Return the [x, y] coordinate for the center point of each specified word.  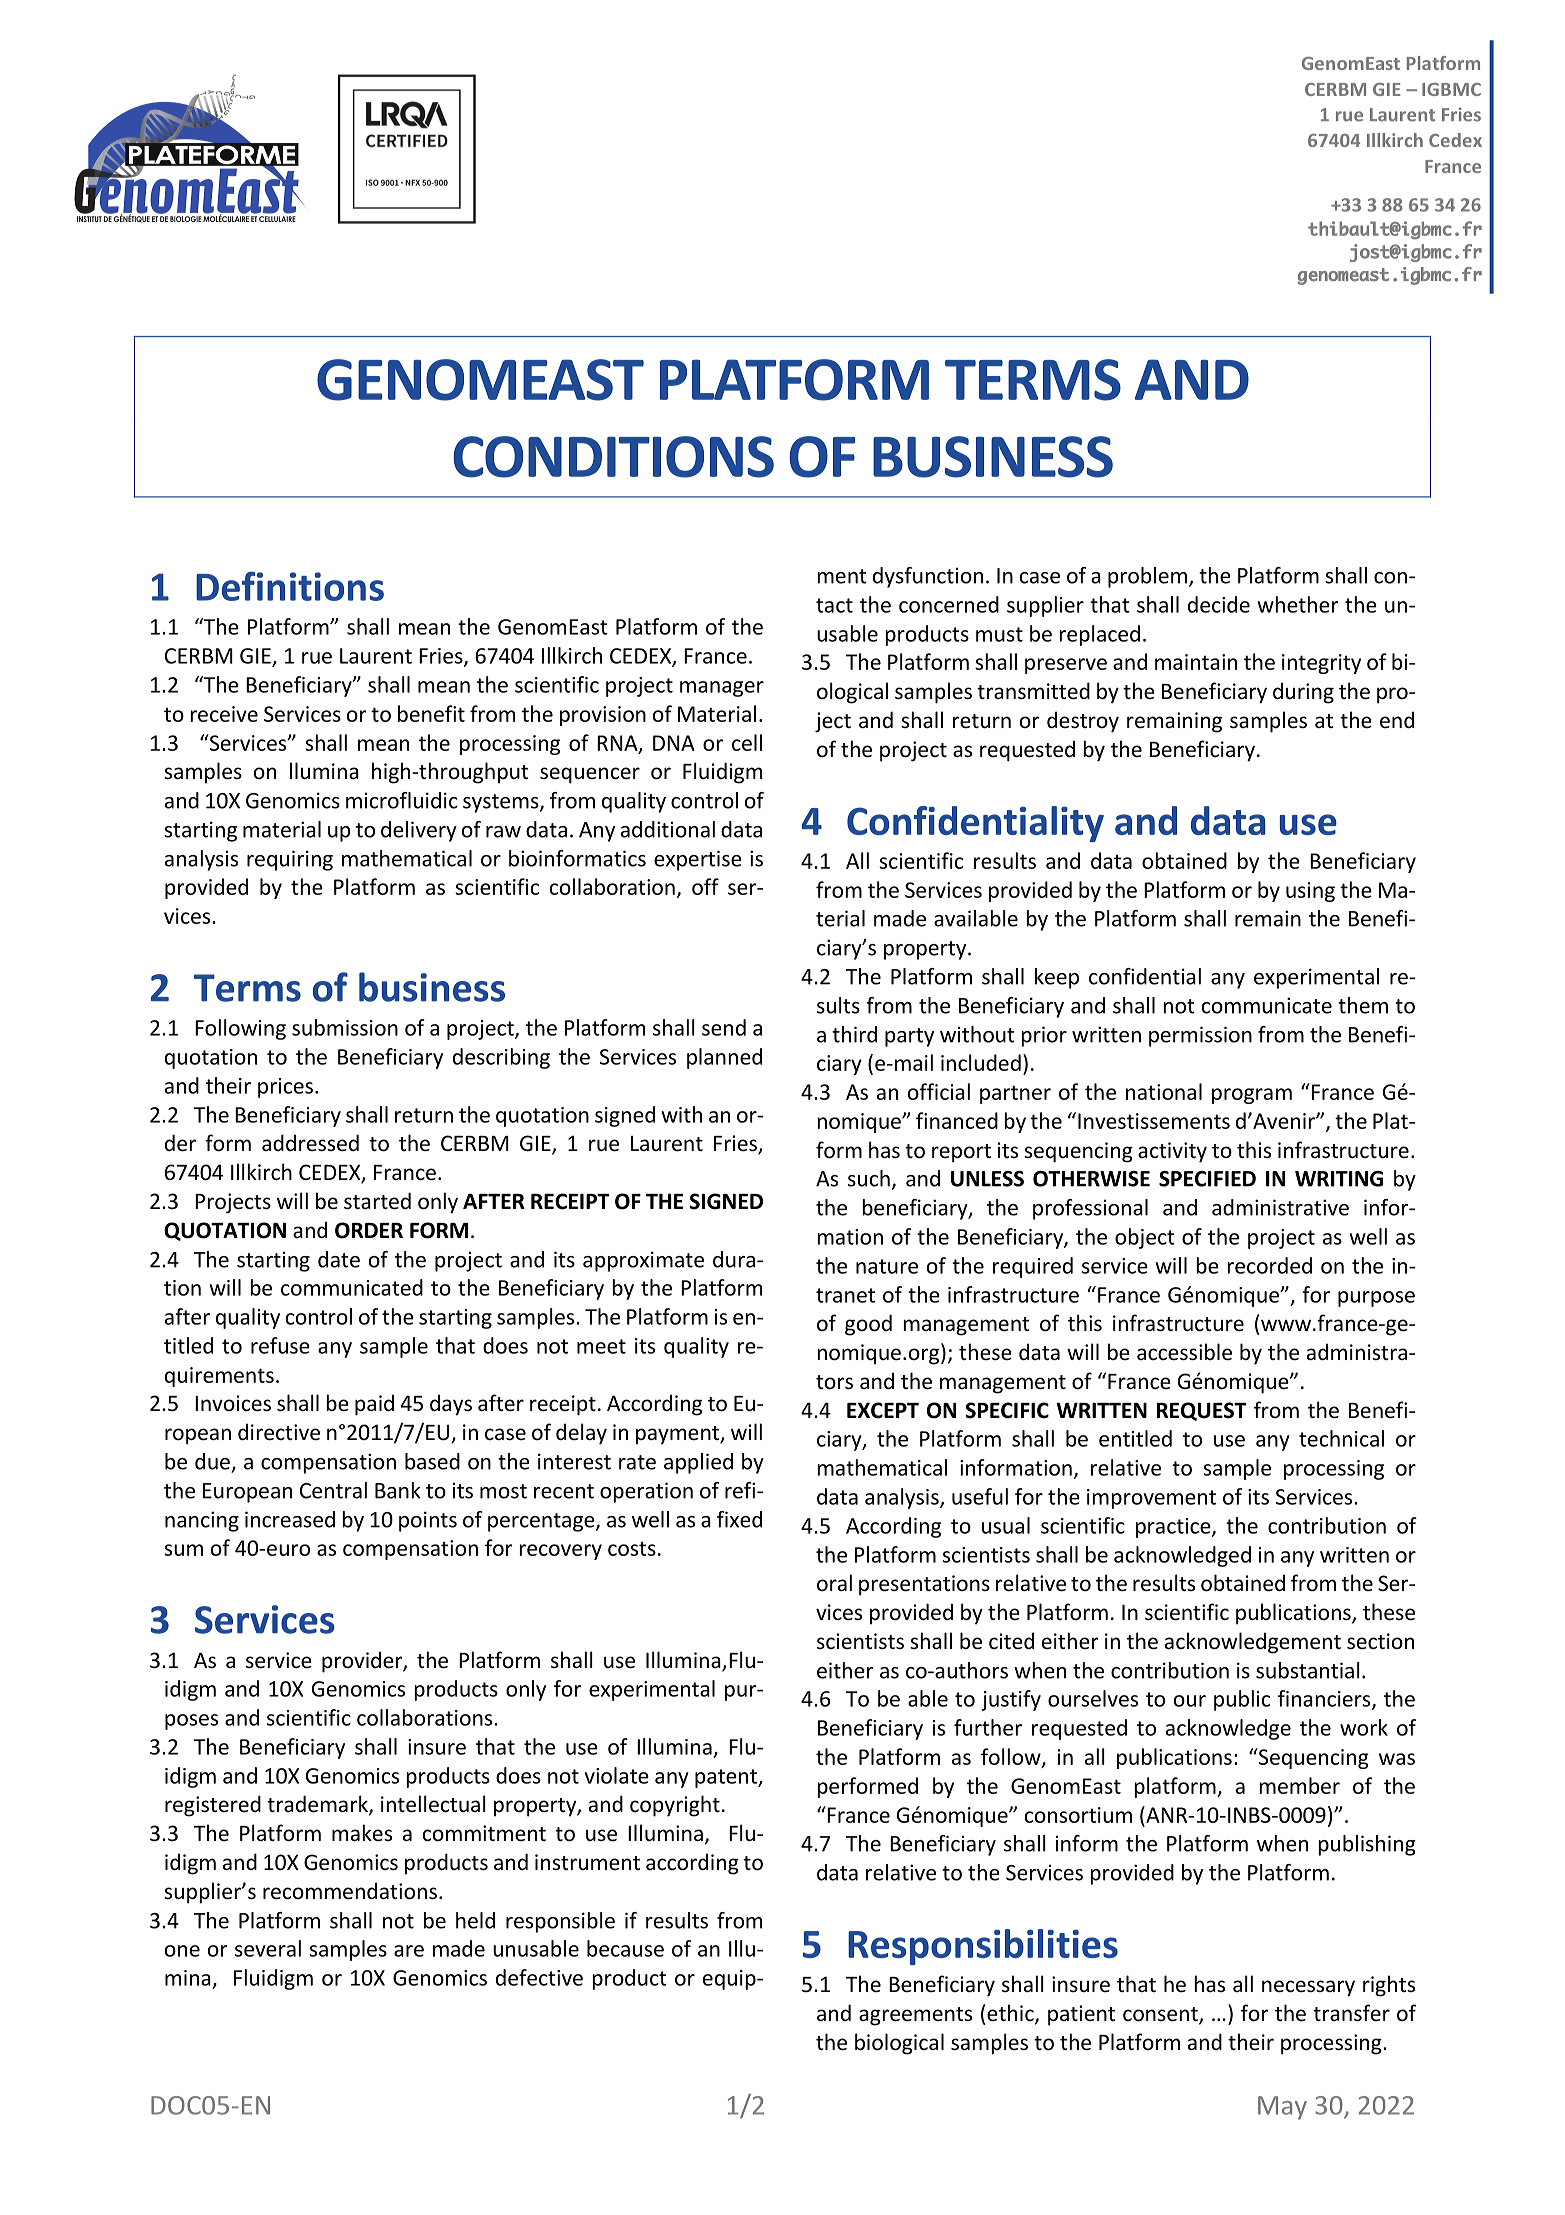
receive [224, 714]
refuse [280, 1345]
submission [345, 1027]
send [724, 1027]
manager [722, 689]
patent [727, 1778]
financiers [1325, 1699]
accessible [1184, 1352]
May [1282, 2108]
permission [1200, 1036]
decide [1219, 604]
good [868, 1325]
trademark [318, 1805]
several [268, 1948]
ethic [1011, 2014]
